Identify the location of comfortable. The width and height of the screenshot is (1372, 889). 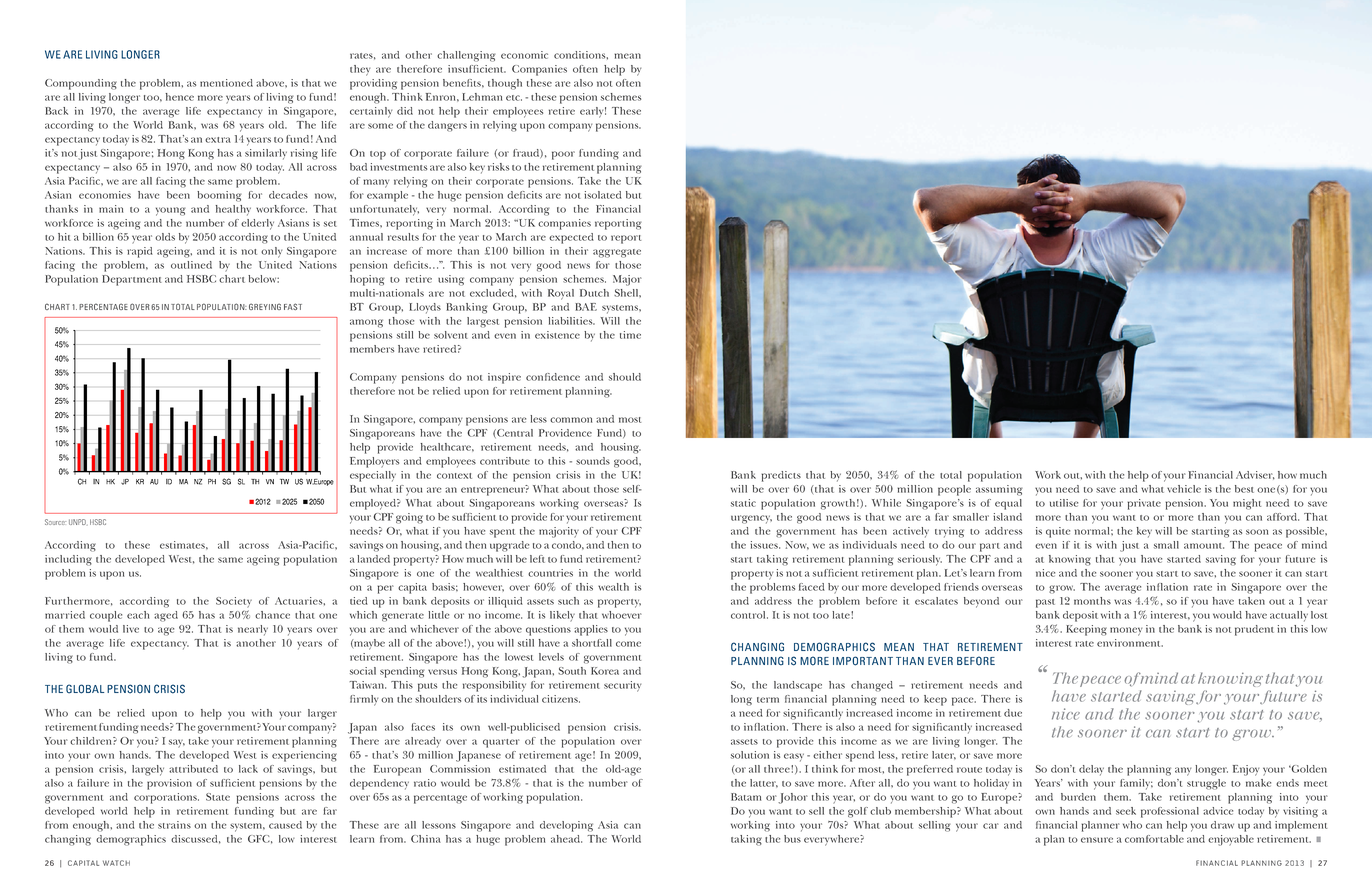
(1154, 839).
